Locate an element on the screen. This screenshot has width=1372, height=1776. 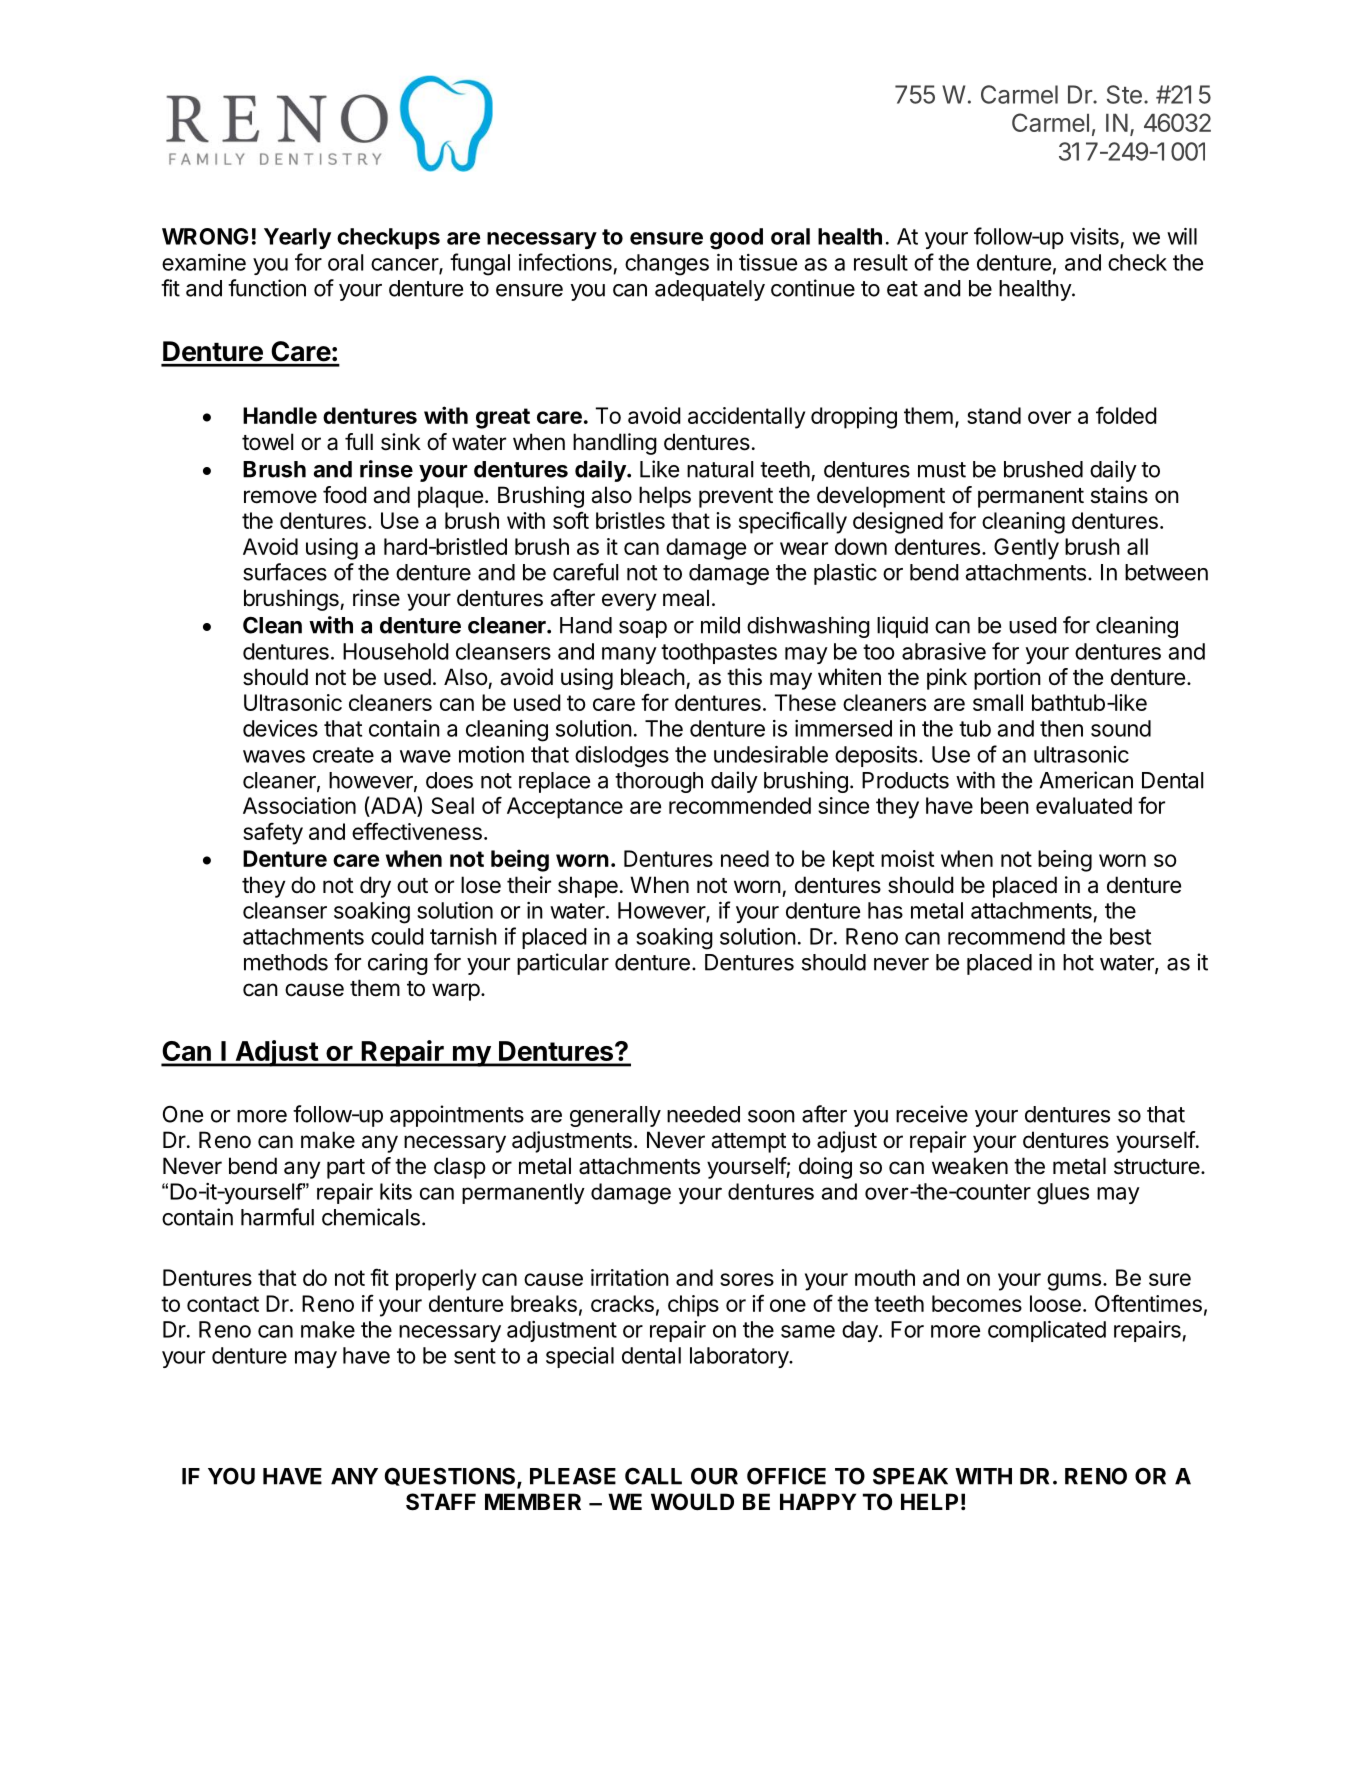
changes is located at coordinates (667, 265).
